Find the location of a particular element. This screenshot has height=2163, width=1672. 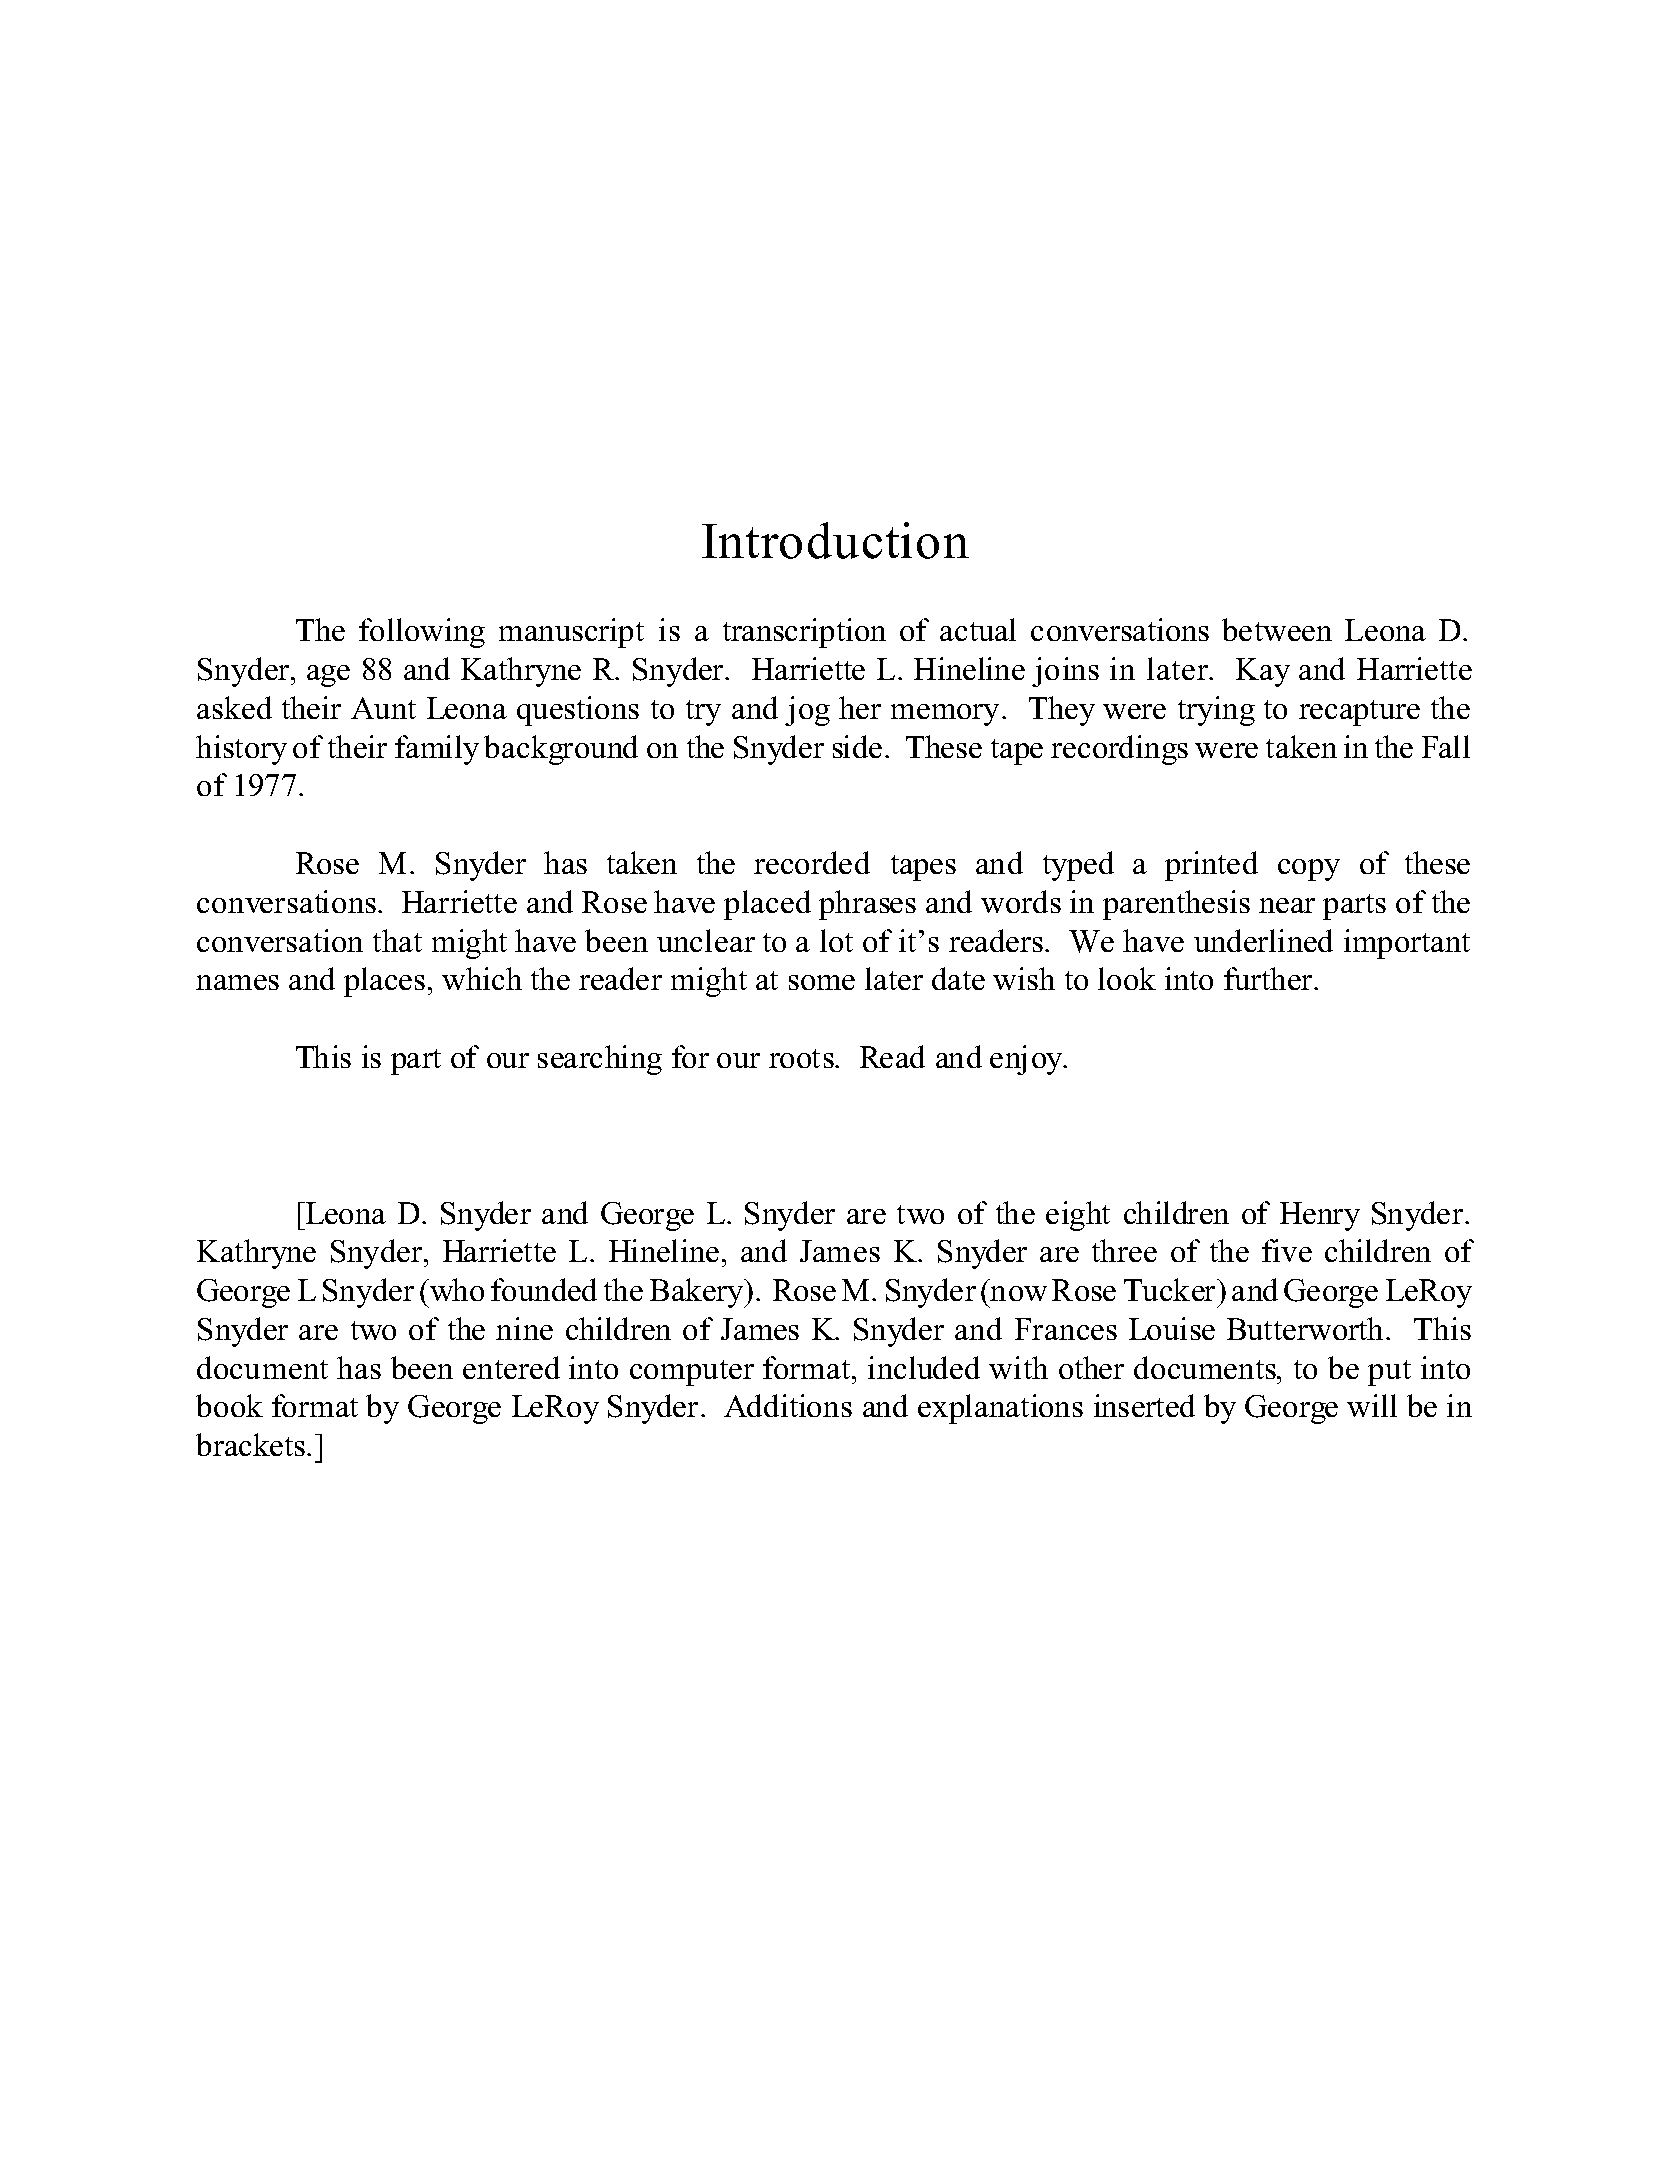

will is located at coordinates (1372, 1405).
